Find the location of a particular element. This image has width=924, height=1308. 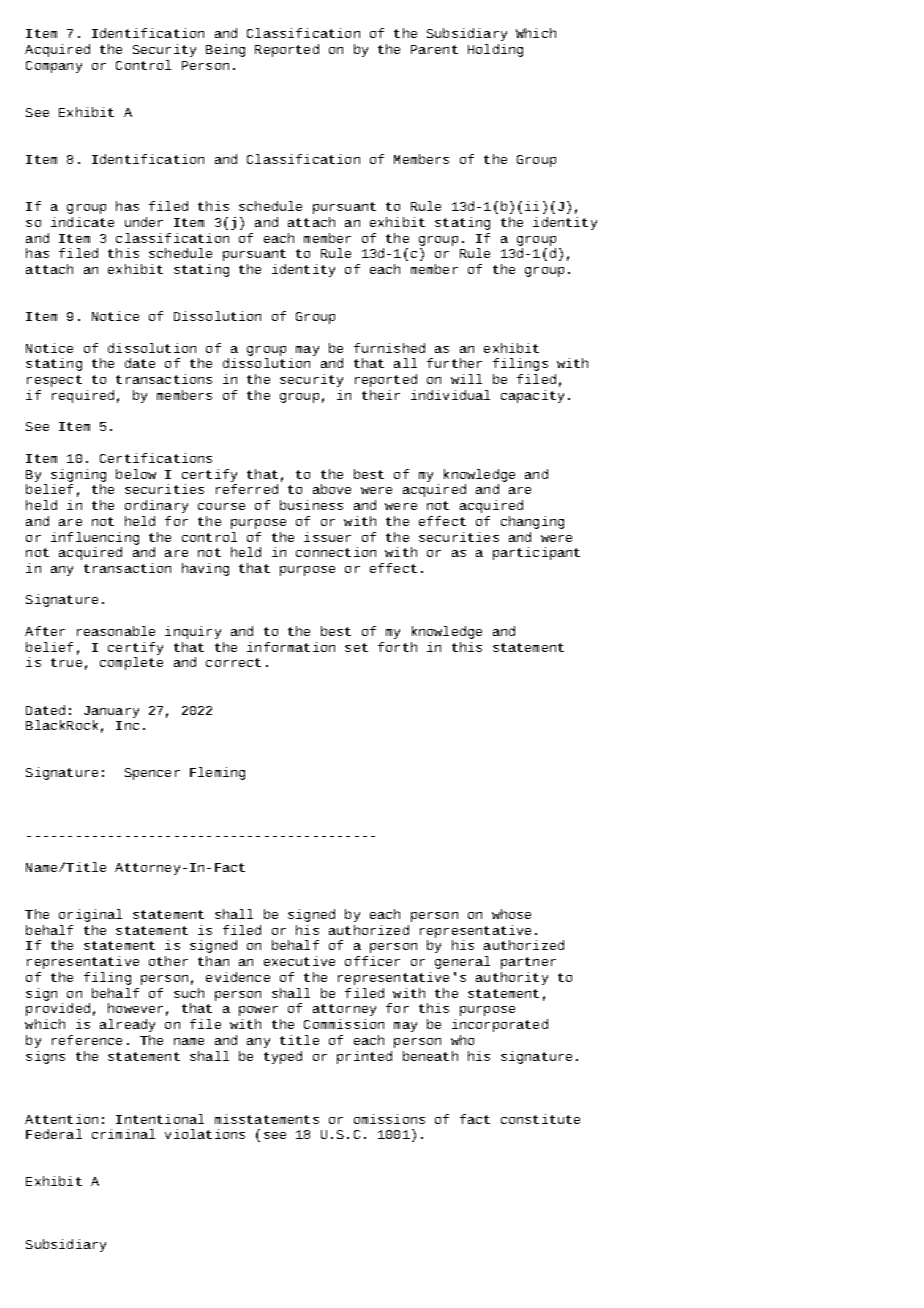

whose is located at coordinates (511, 914).
